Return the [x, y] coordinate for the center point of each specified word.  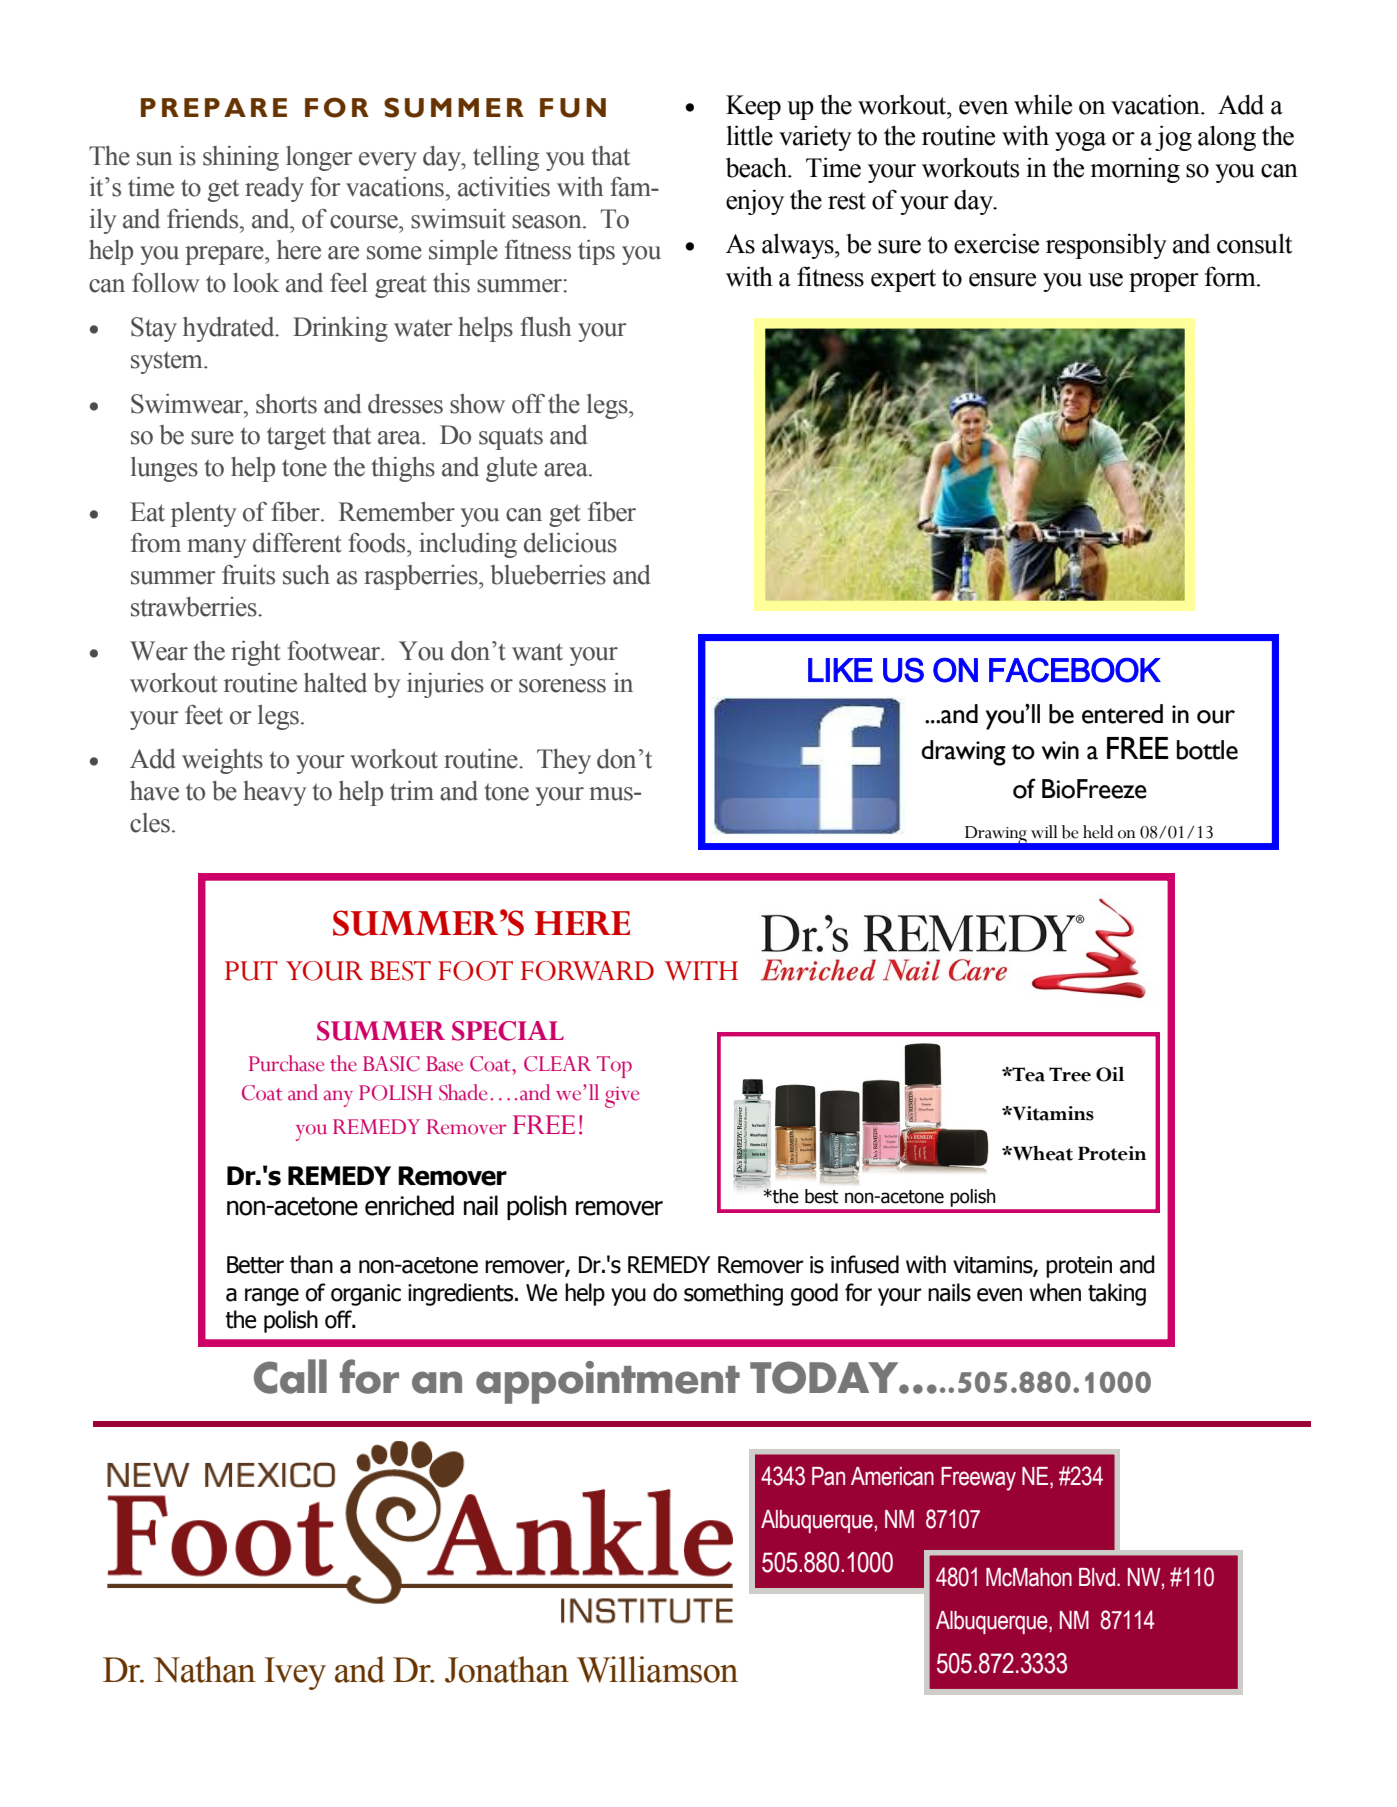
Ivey [295, 1673]
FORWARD [587, 971]
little [750, 135]
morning [1135, 170]
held [1098, 832]
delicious [570, 543]
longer [319, 158]
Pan [828, 1476]
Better [255, 1265]
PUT [251, 971]
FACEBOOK [1075, 670]
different [297, 543]
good [814, 1294]
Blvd [1097, 1577]
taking [1117, 1294]
